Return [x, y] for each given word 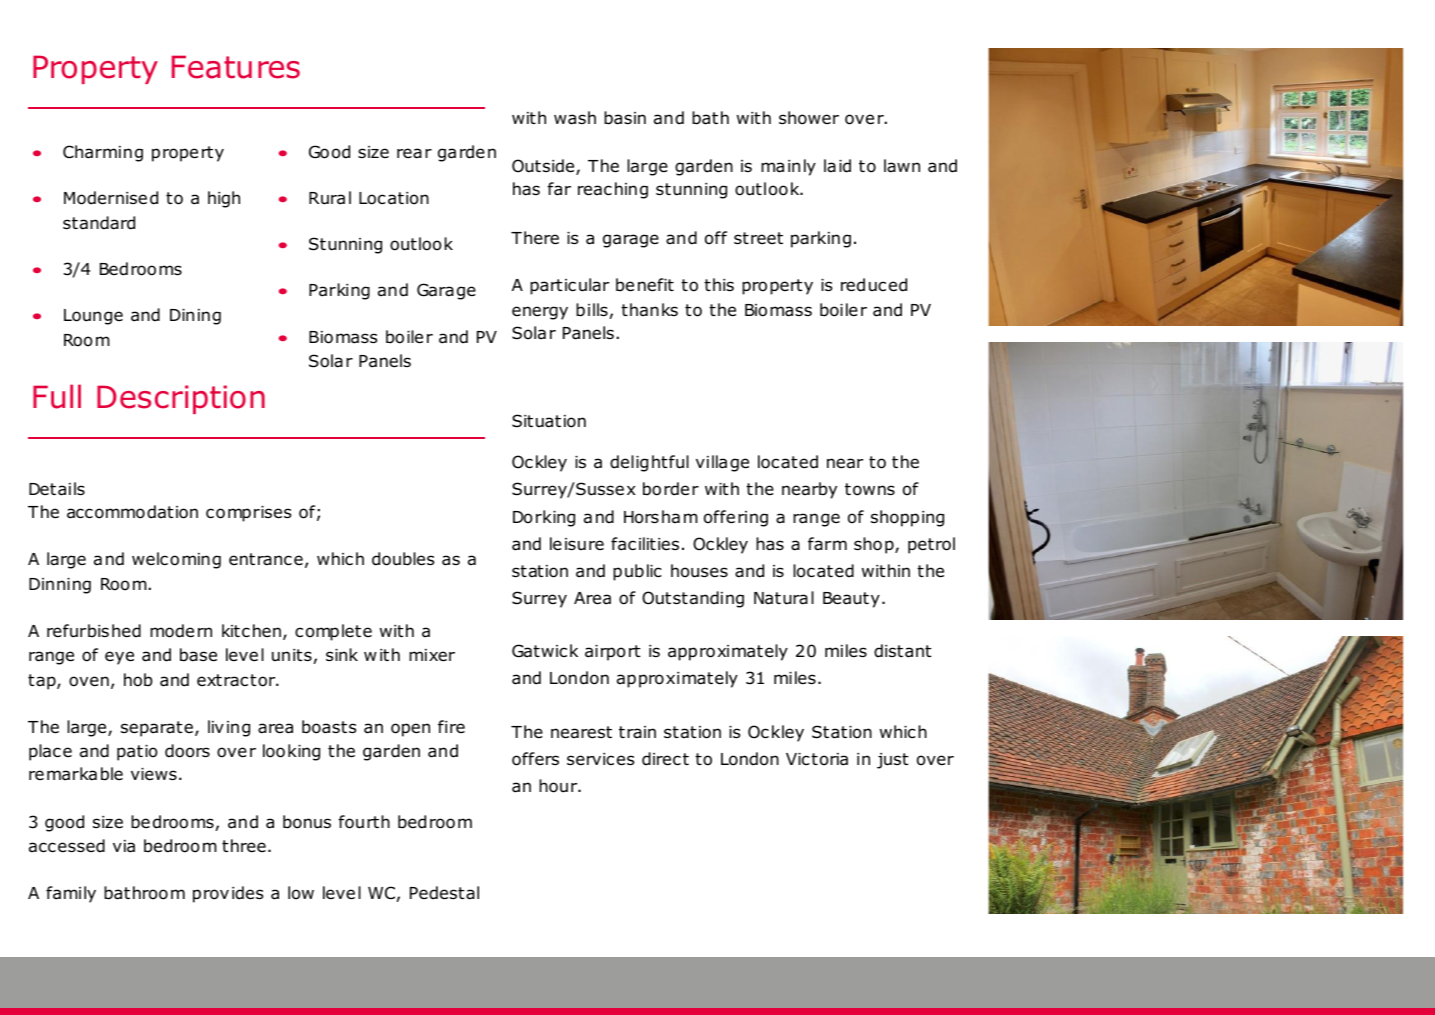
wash [575, 118]
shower [809, 118]
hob [138, 680]
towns [870, 489]
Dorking [544, 518]
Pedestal [444, 893]
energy [540, 313]
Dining [195, 317]
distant [903, 651]
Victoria [817, 759]
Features [236, 67]
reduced [874, 285]
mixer [432, 655]
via [124, 846]
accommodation [132, 512]
